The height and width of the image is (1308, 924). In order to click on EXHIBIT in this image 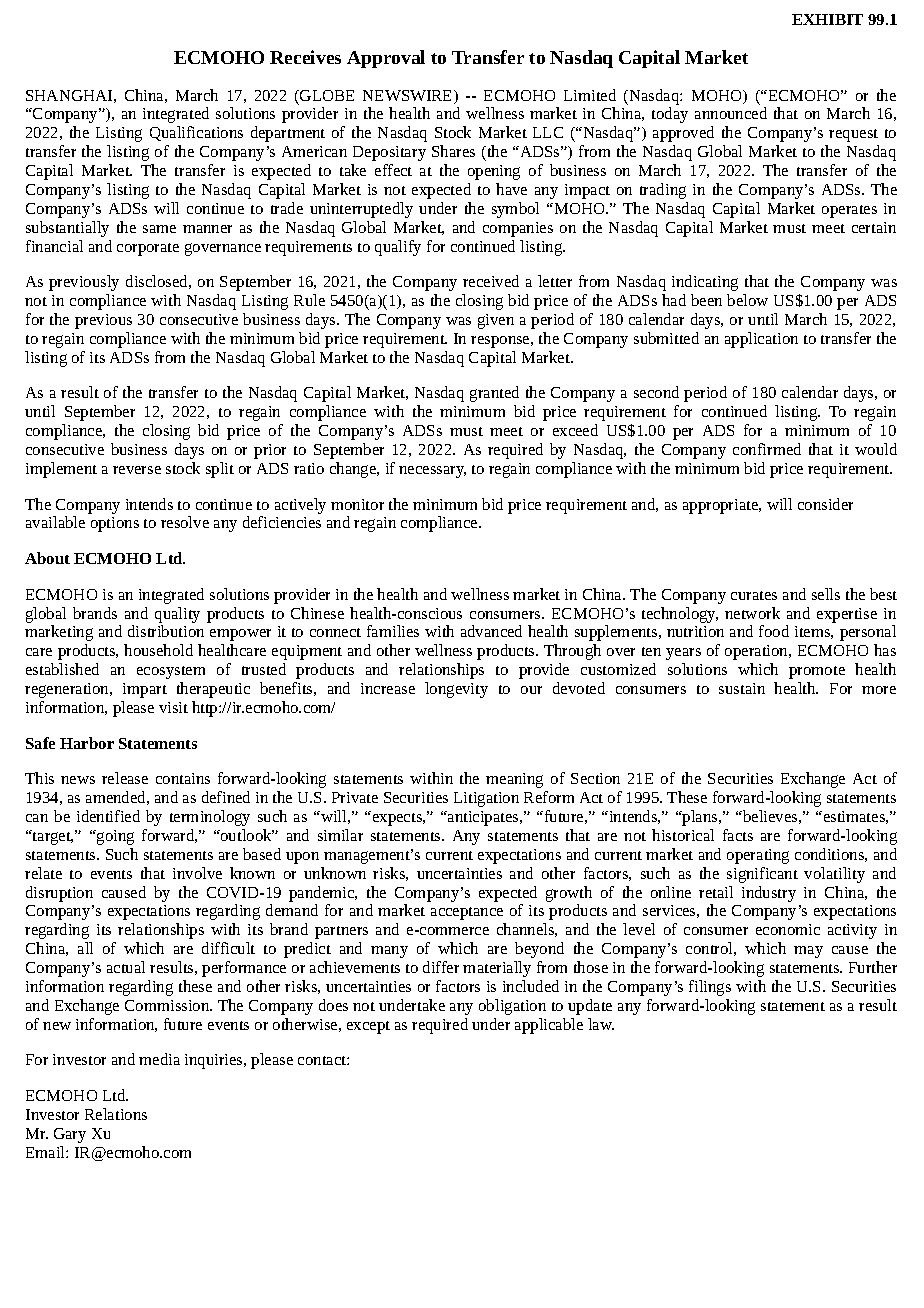, I will do `click(827, 19)`.
